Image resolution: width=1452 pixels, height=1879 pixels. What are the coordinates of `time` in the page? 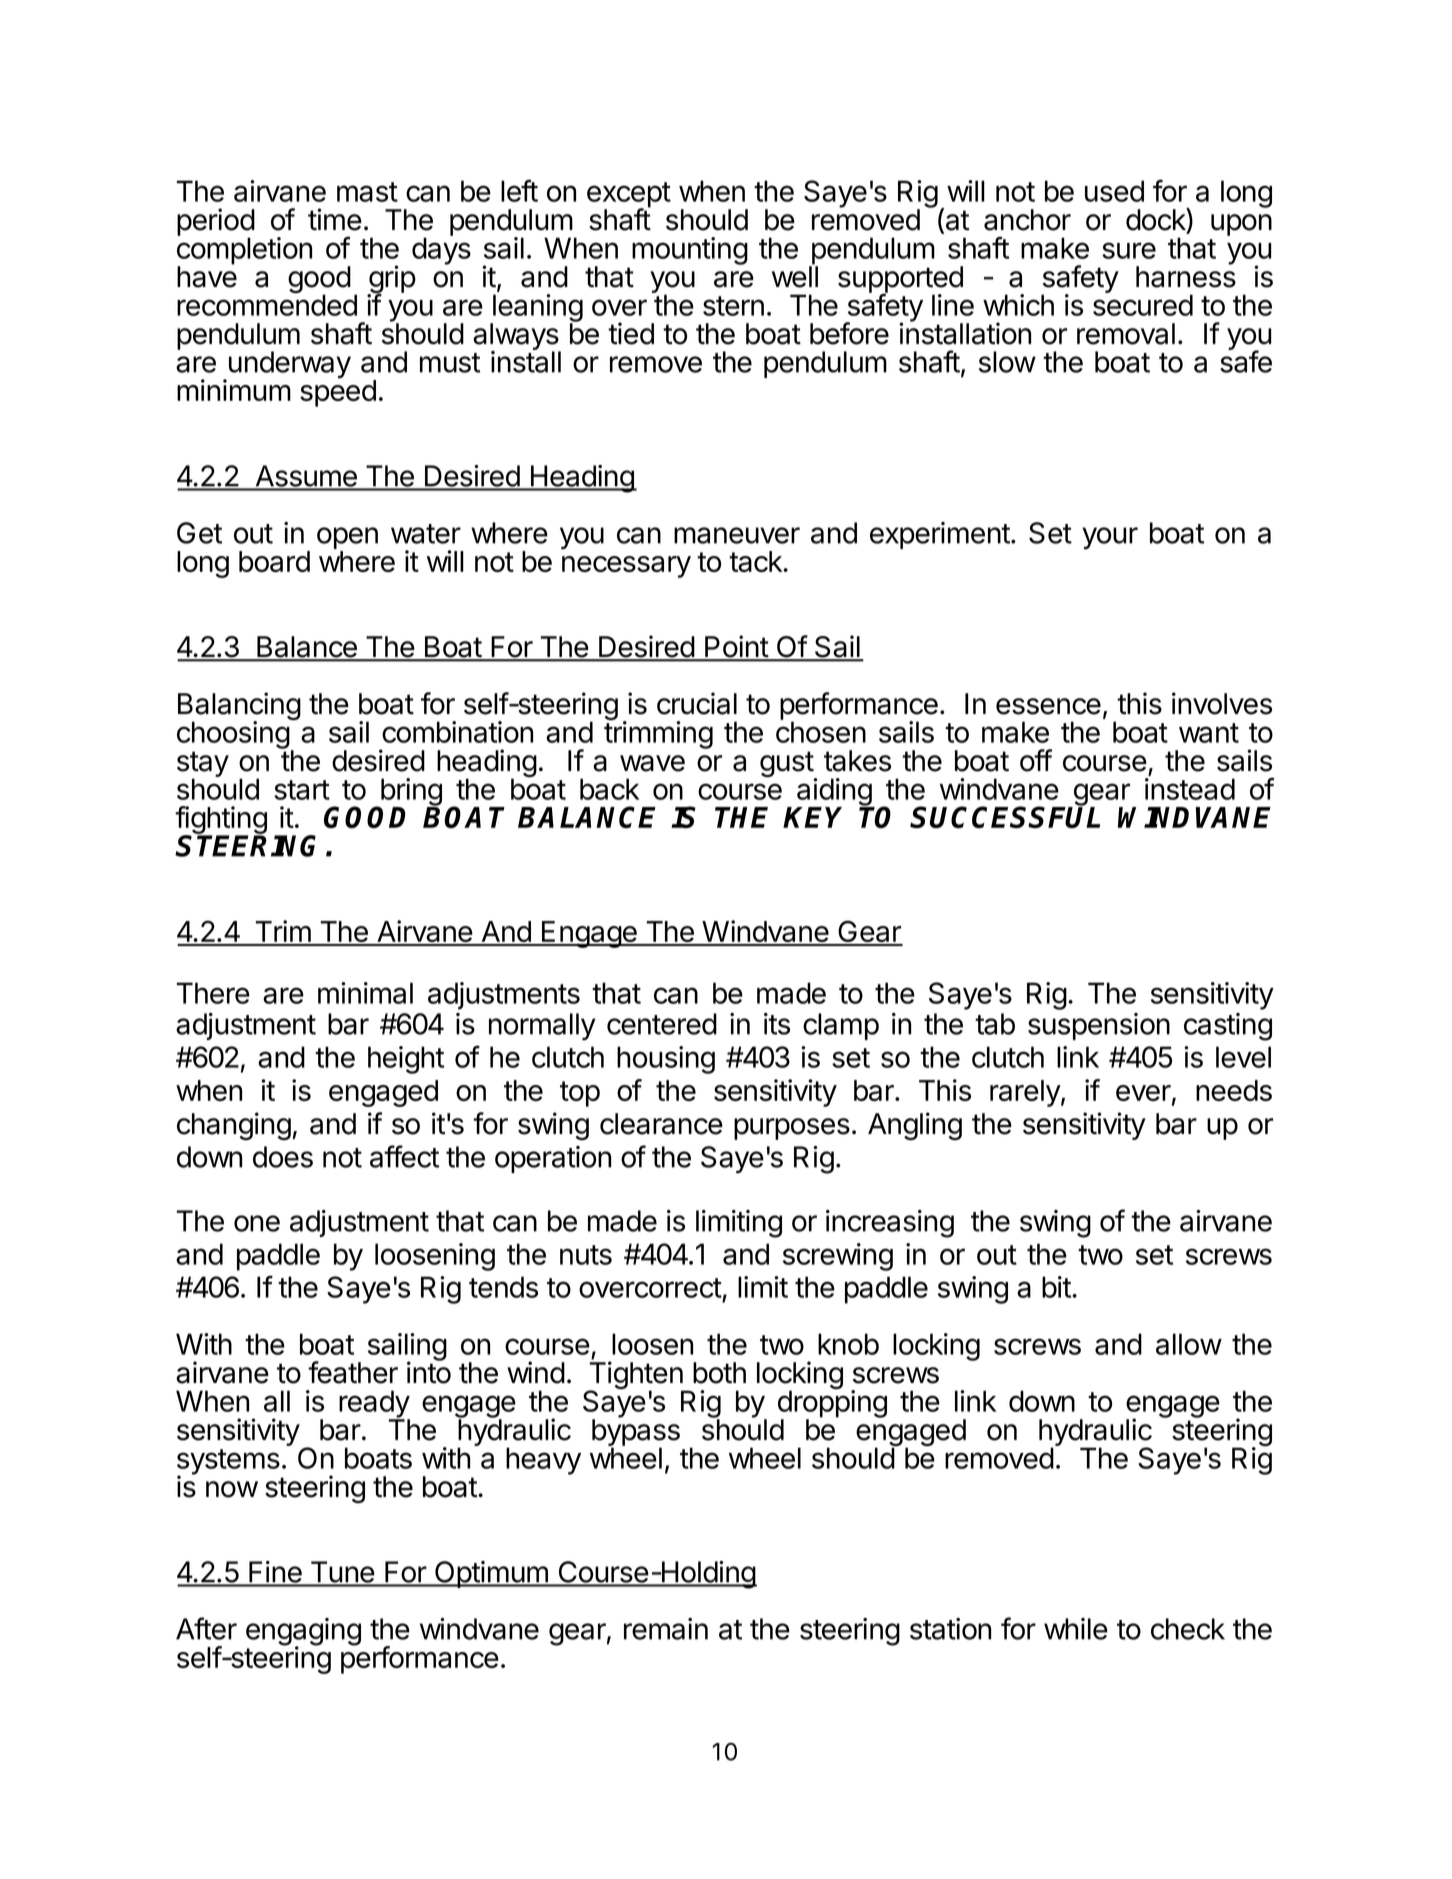 It's located at (335, 219).
